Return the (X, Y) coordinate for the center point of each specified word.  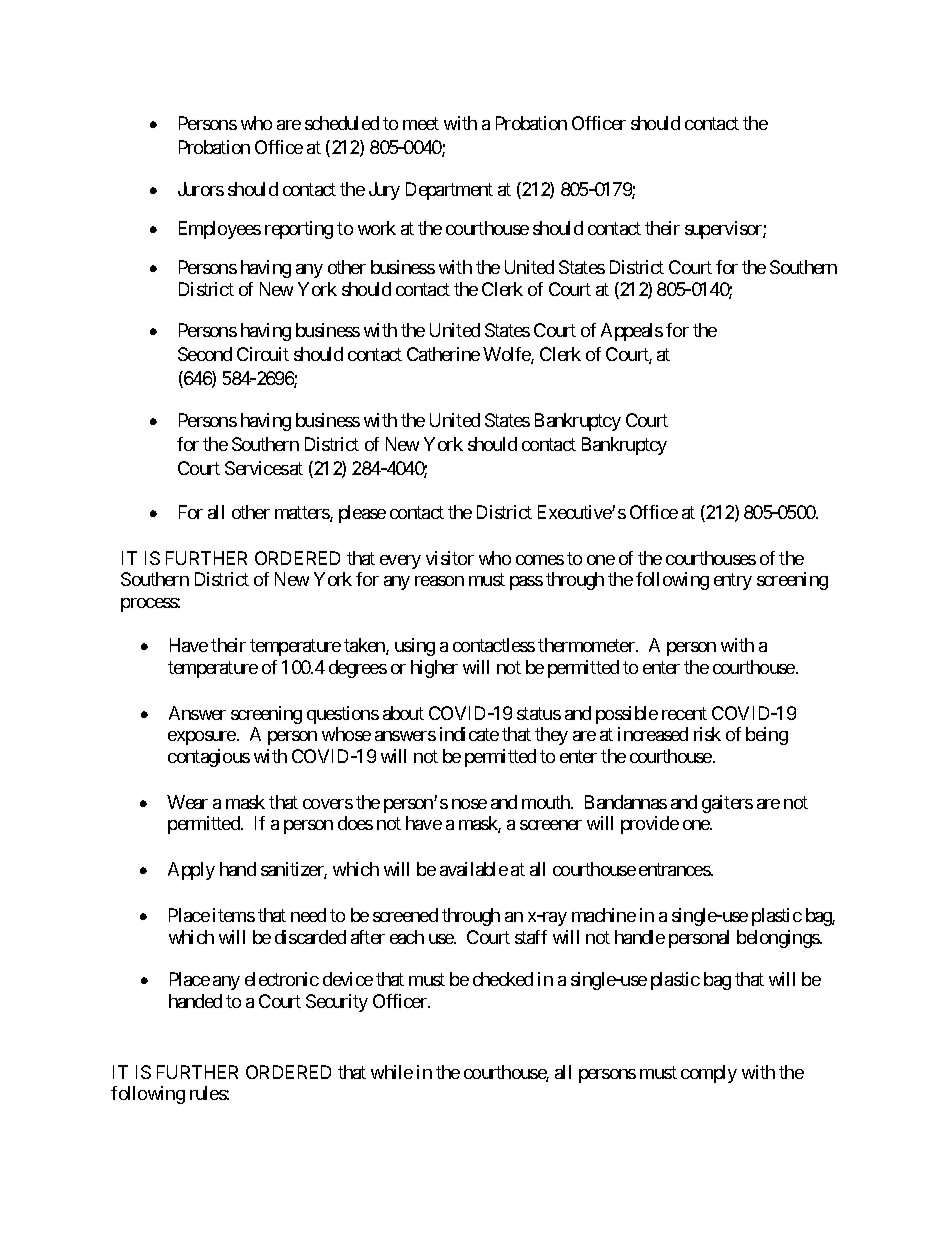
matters (303, 514)
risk (707, 734)
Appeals (632, 332)
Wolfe (507, 355)
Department (449, 191)
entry (733, 582)
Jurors (201, 189)
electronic (282, 979)
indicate (469, 734)
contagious (209, 758)
